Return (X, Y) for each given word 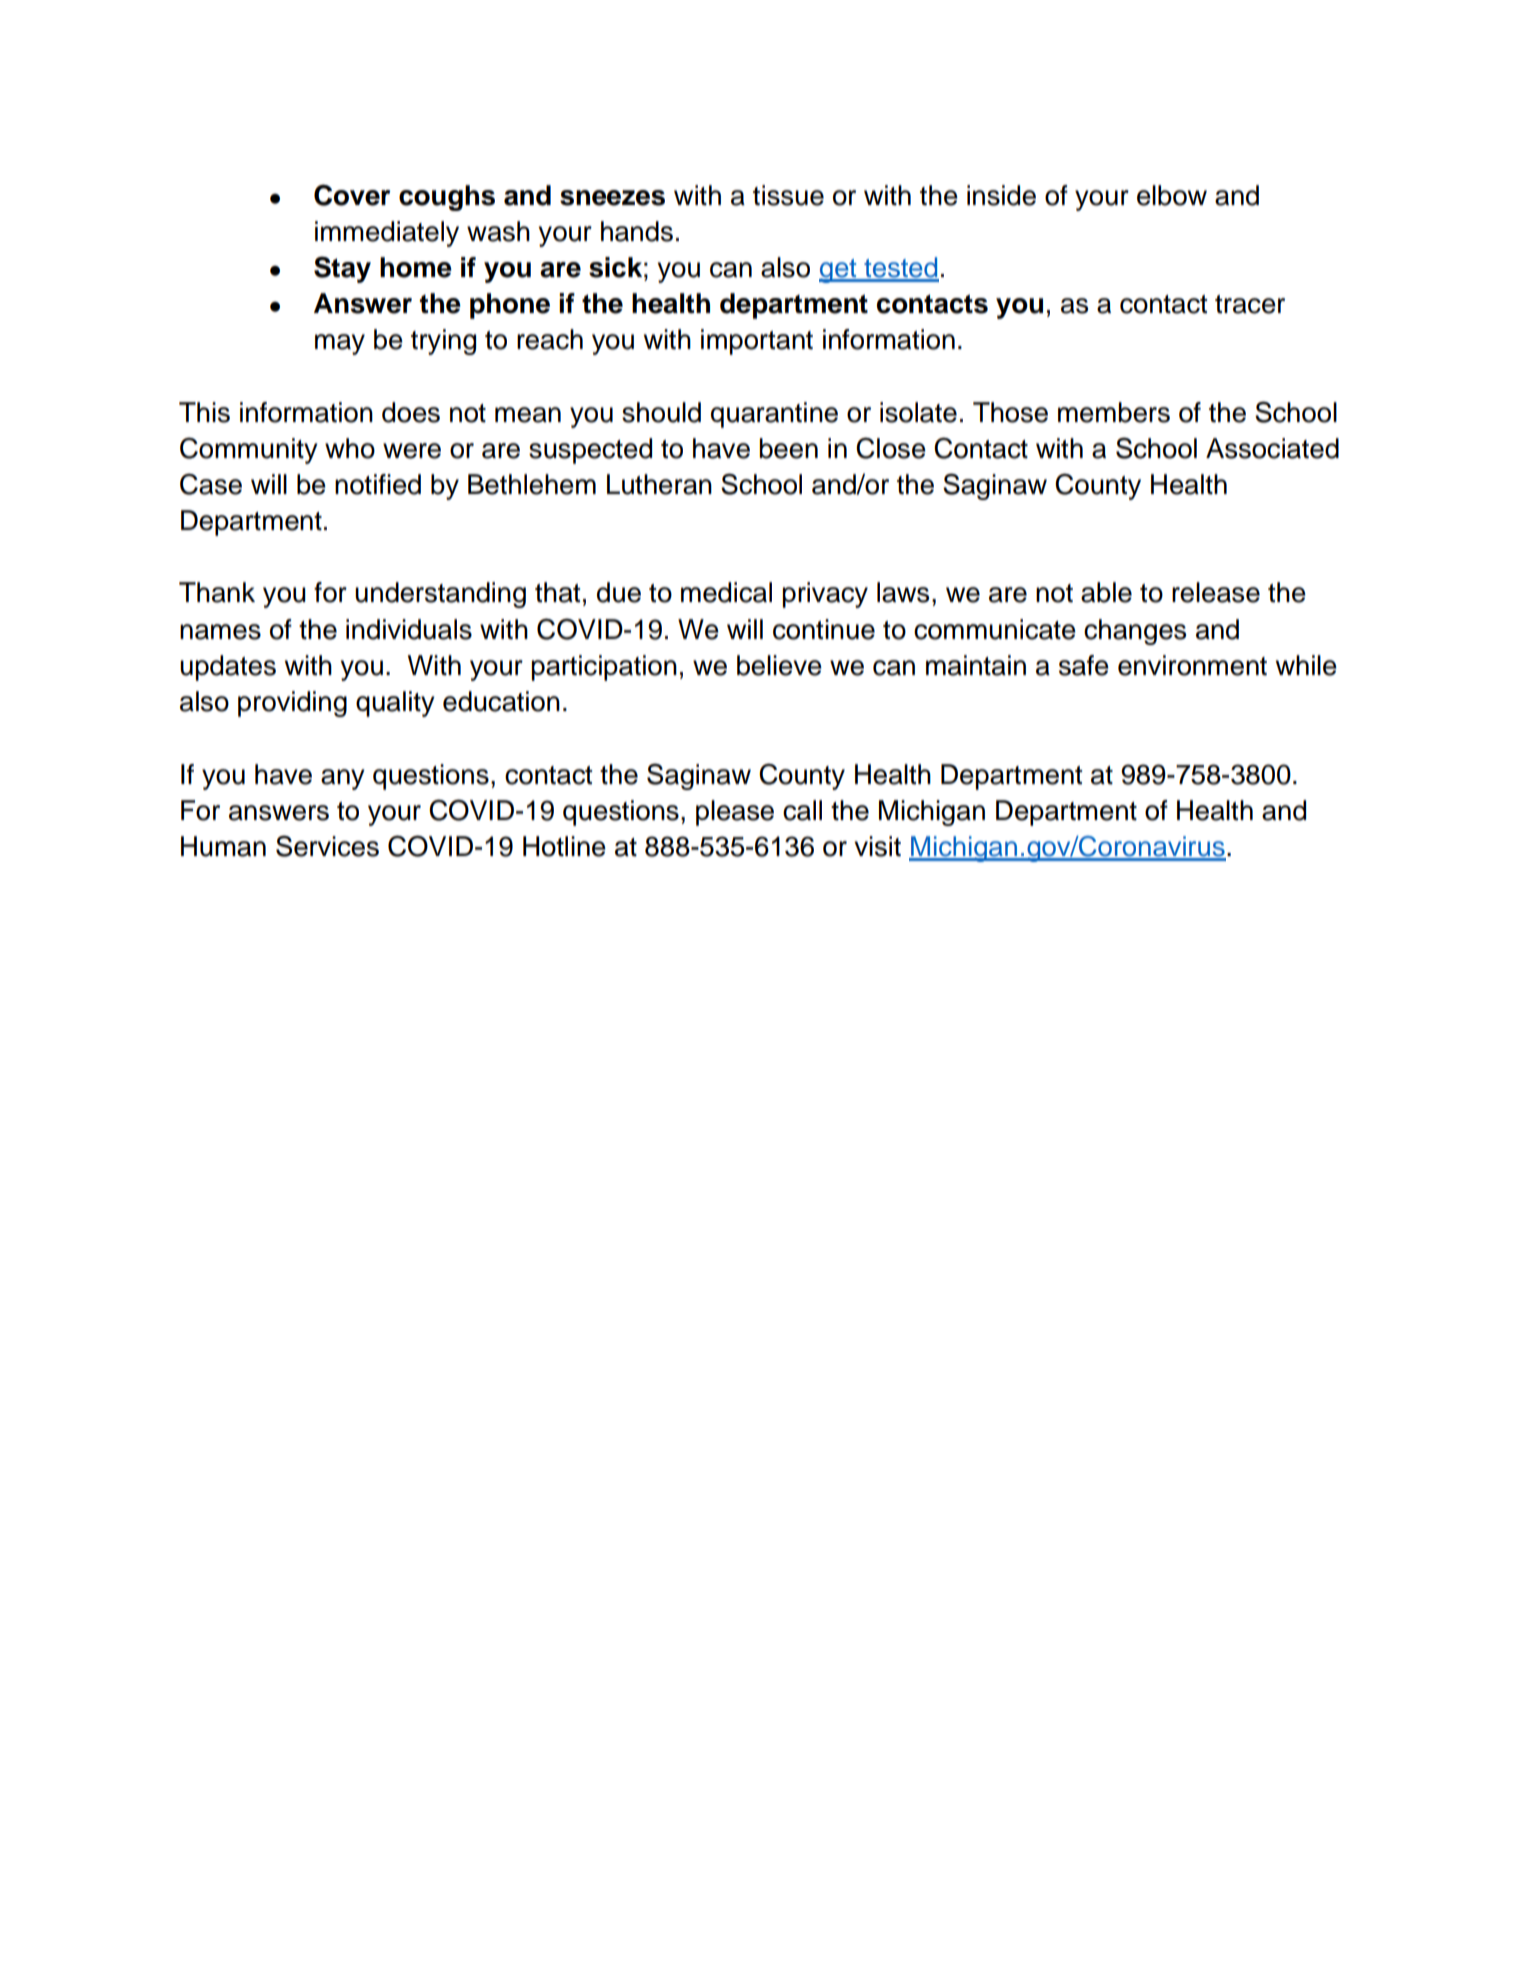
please (735, 813)
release (1216, 592)
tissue (788, 195)
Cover (352, 195)
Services (327, 846)
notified (378, 484)
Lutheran (659, 484)
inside (1001, 195)
